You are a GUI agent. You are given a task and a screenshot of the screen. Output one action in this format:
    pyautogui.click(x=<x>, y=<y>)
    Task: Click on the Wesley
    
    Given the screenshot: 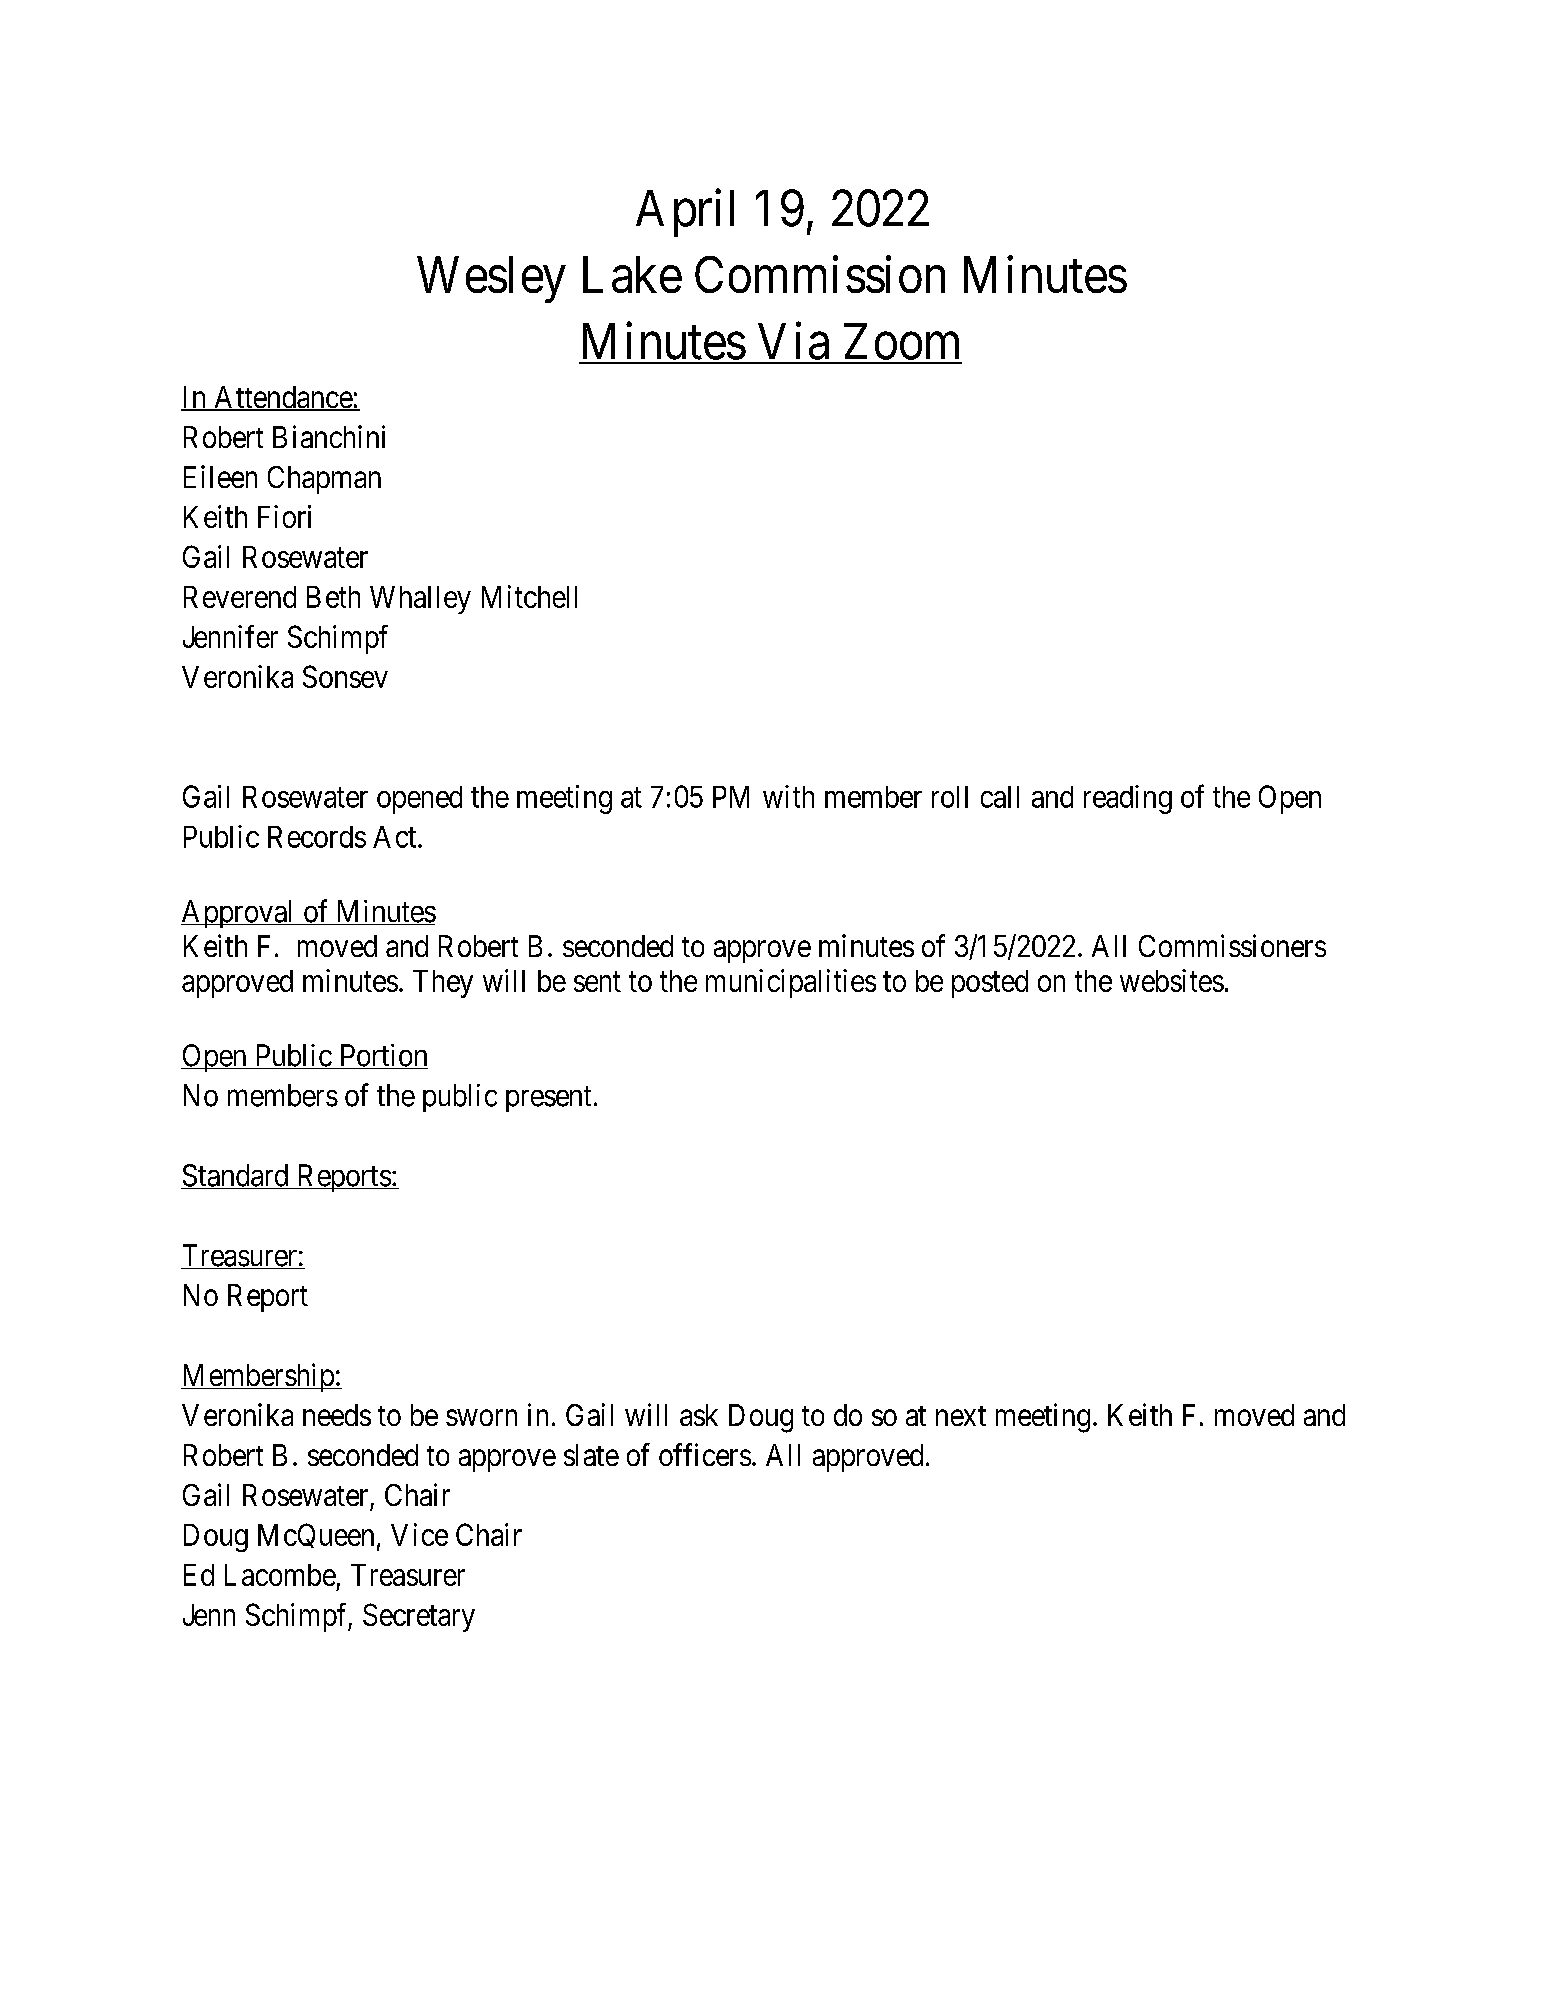 What is the action you would take?
    pyautogui.click(x=491, y=279)
